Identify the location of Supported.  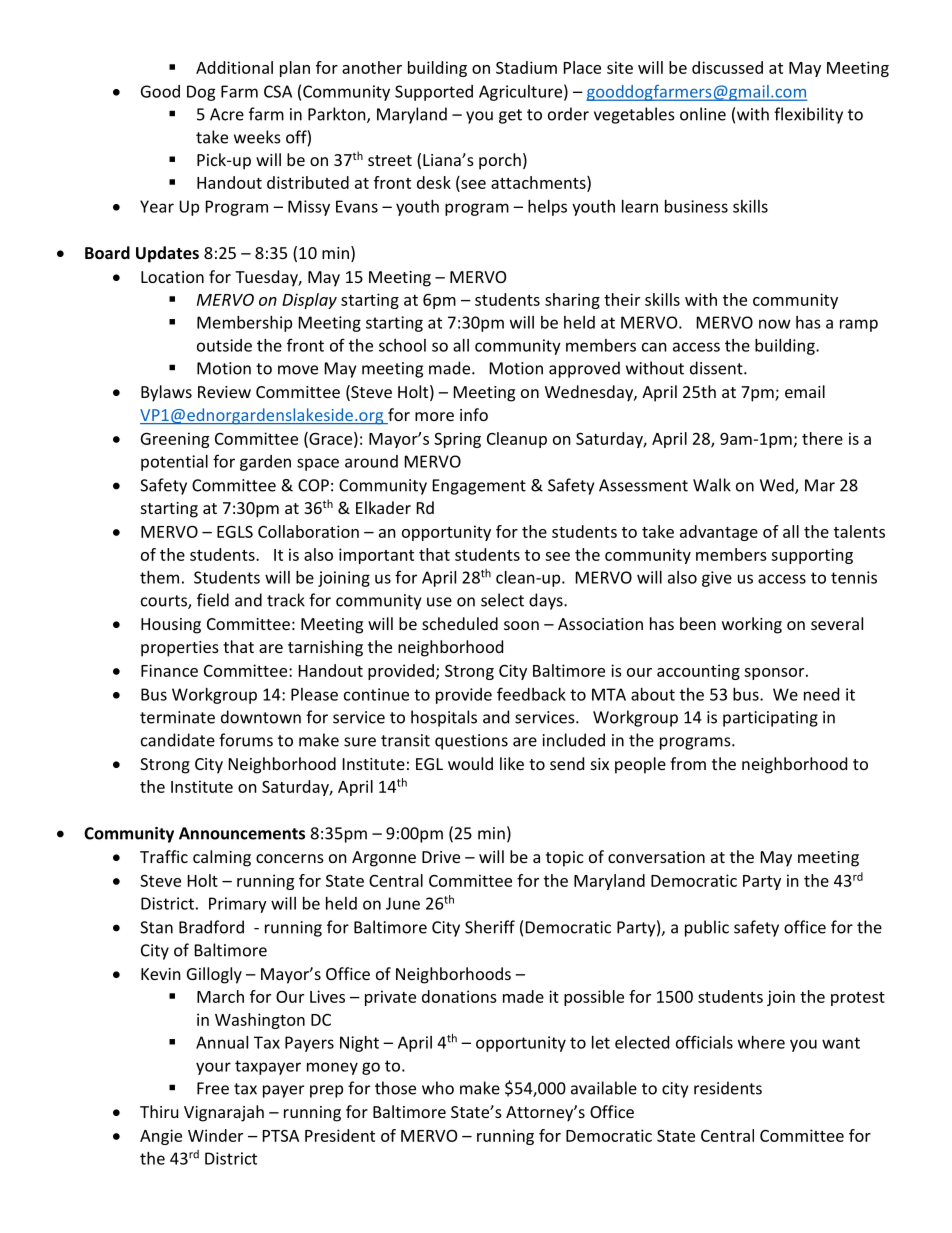
(434, 93).
